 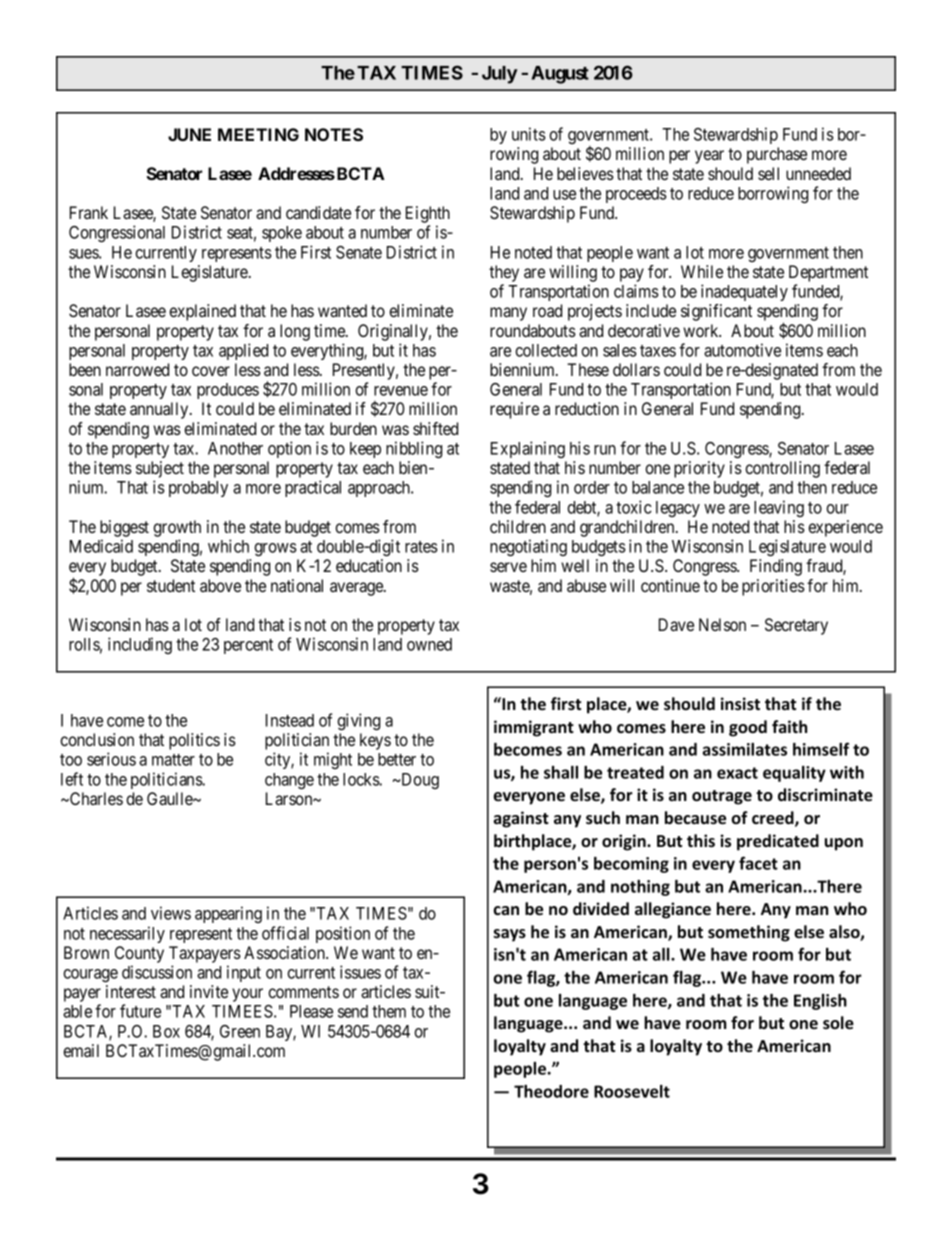 What do you see at coordinates (778, 842) in the page?
I see `predicated` at bounding box center [778, 842].
